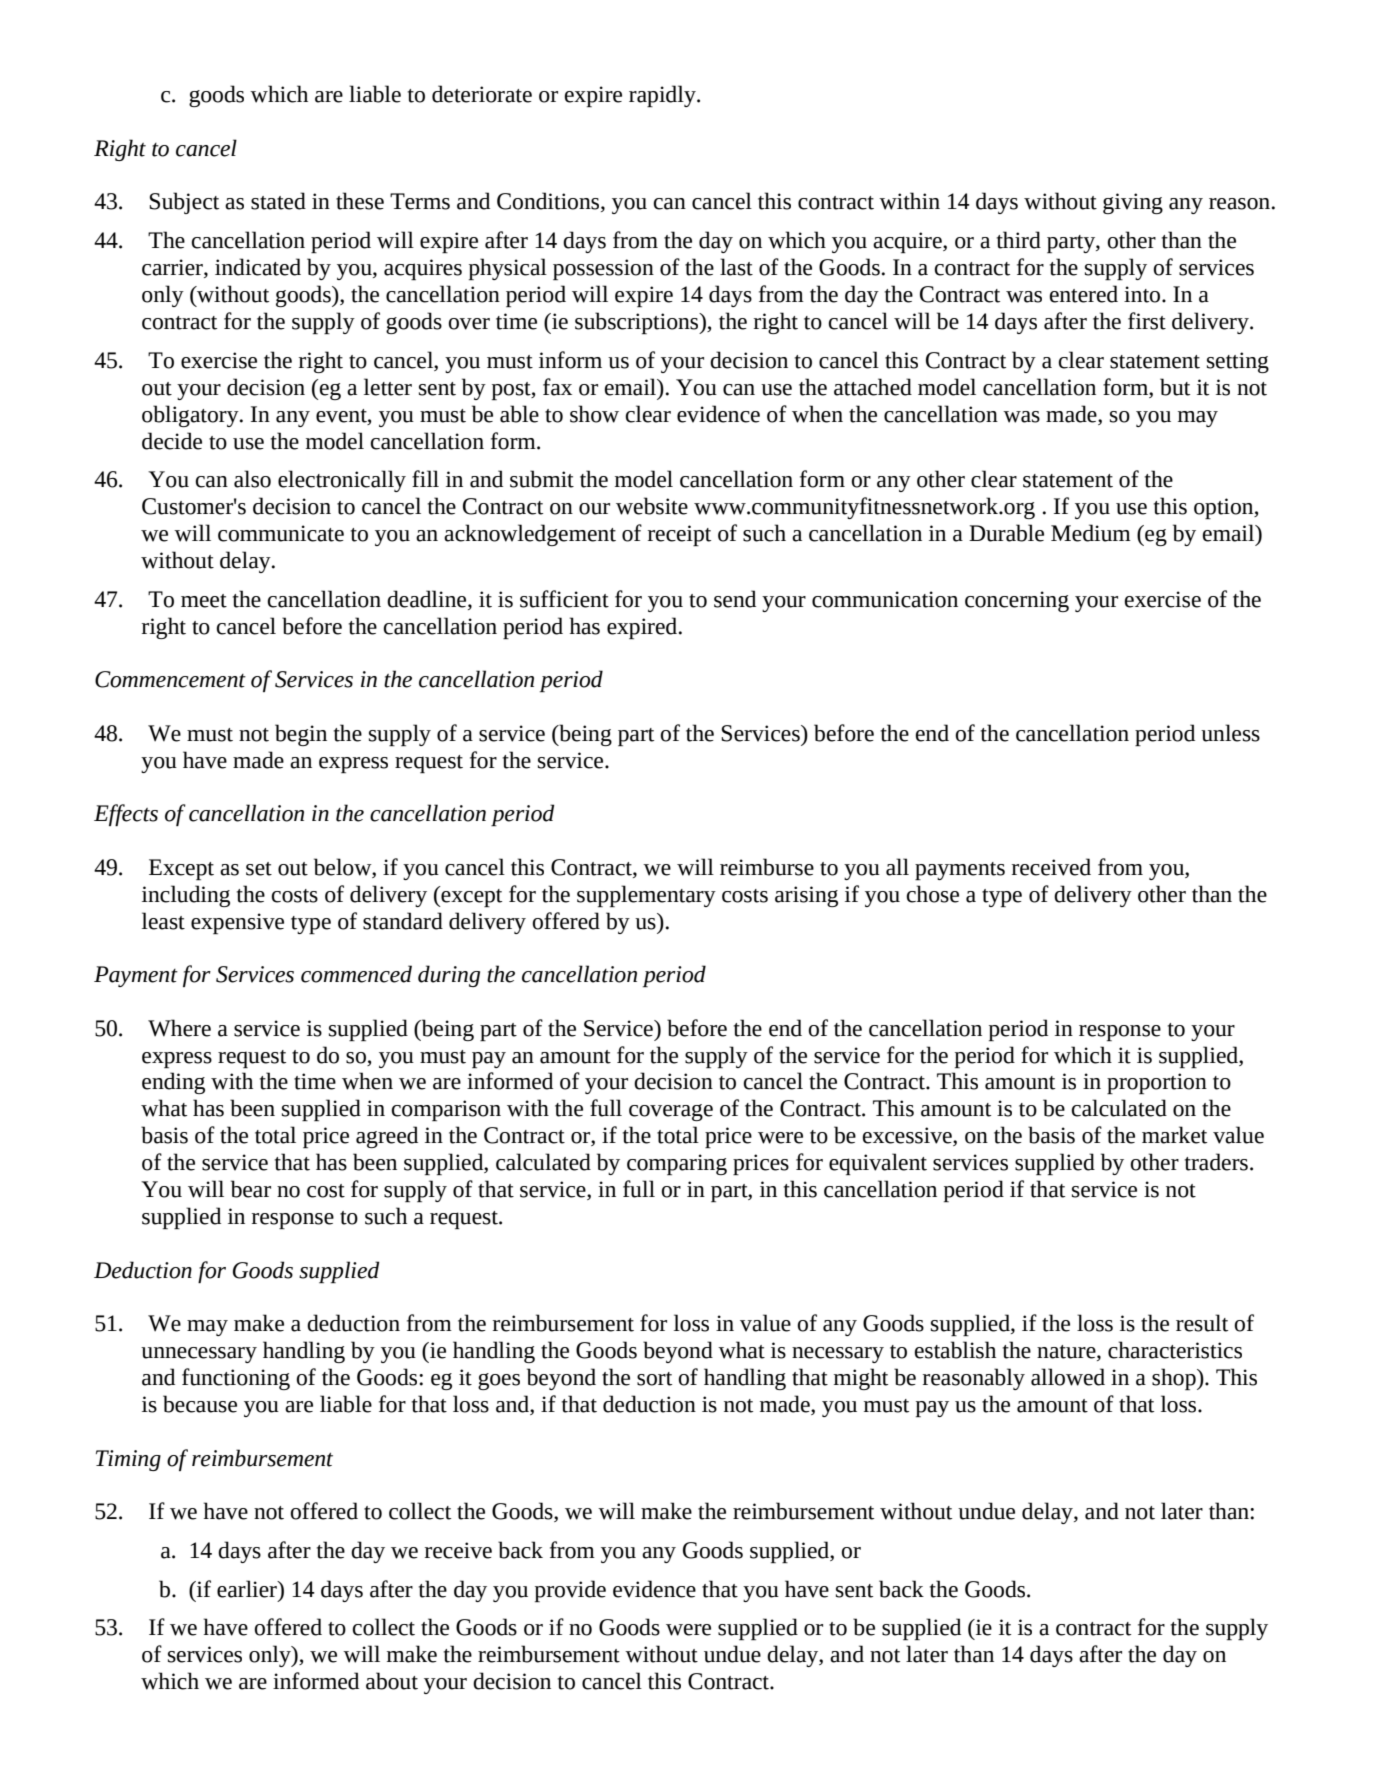 This screenshot has width=1375, height=1780. What do you see at coordinates (646, 896) in the screenshot?
I see `supplementary` at bounding box center [646, 896].
